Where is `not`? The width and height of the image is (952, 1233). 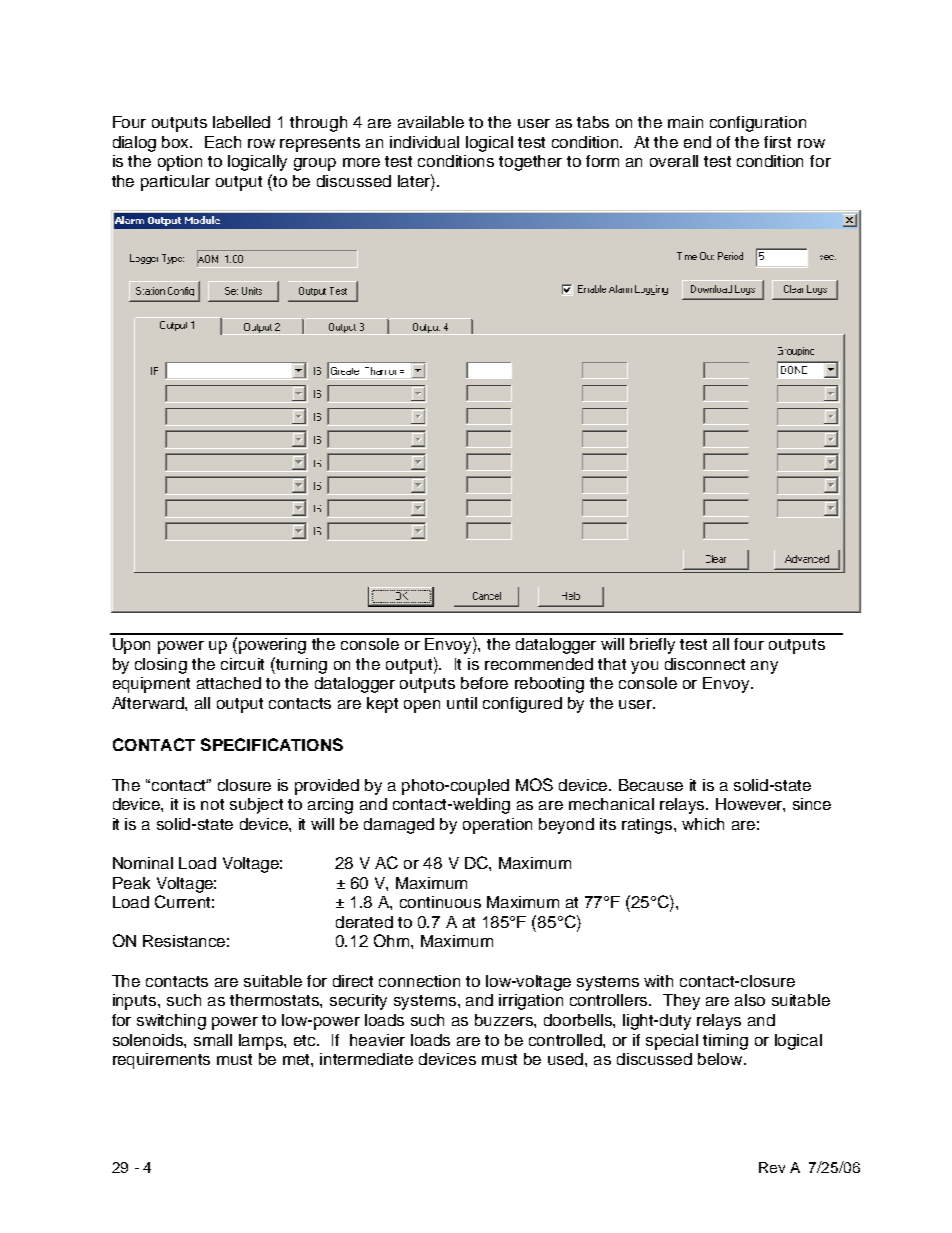 not is located at coordinates (212, 804).
